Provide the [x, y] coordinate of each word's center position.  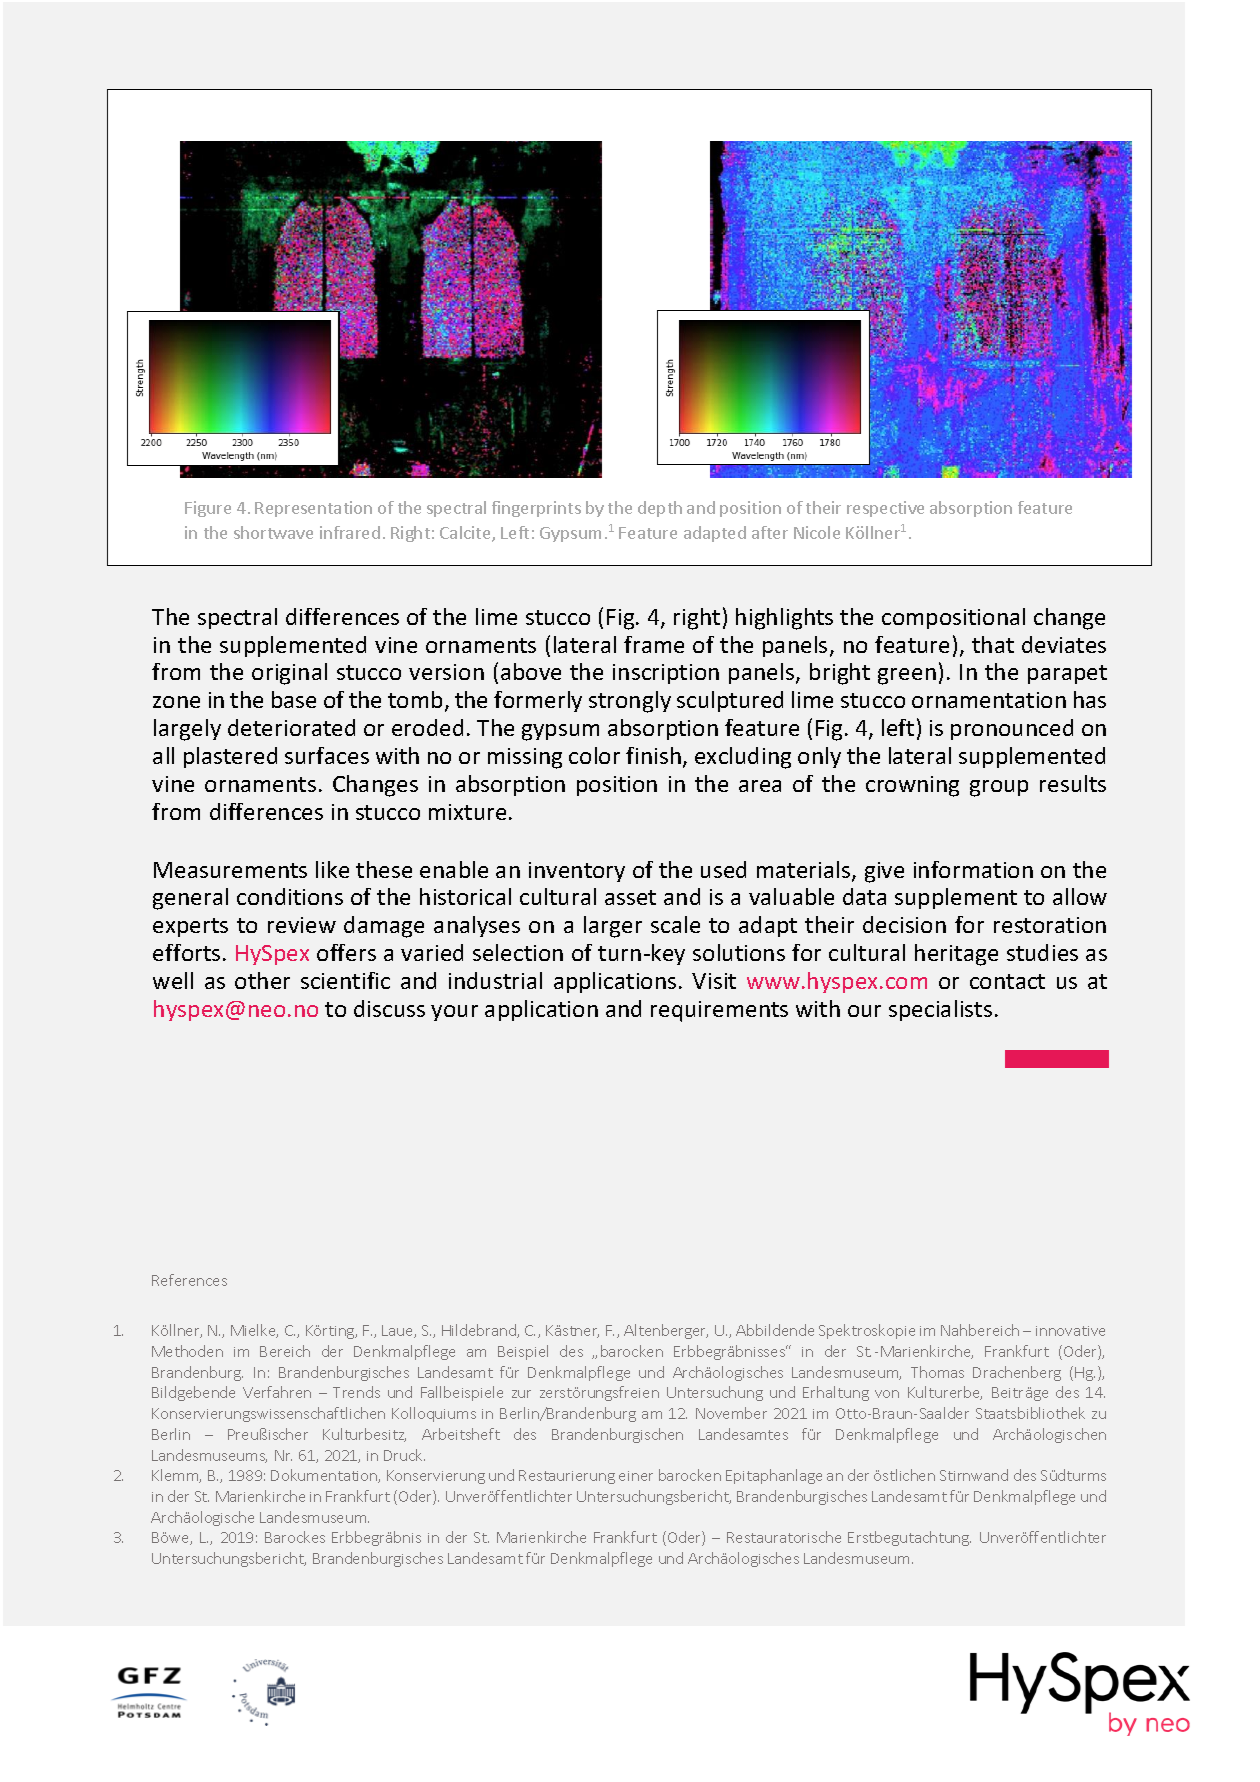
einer [636, 1476]
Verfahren [277, 1392]
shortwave [273, 532]
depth [660, 509]
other [262, 980]
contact [1007, 981]
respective [885, 509]
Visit [714, 981]
